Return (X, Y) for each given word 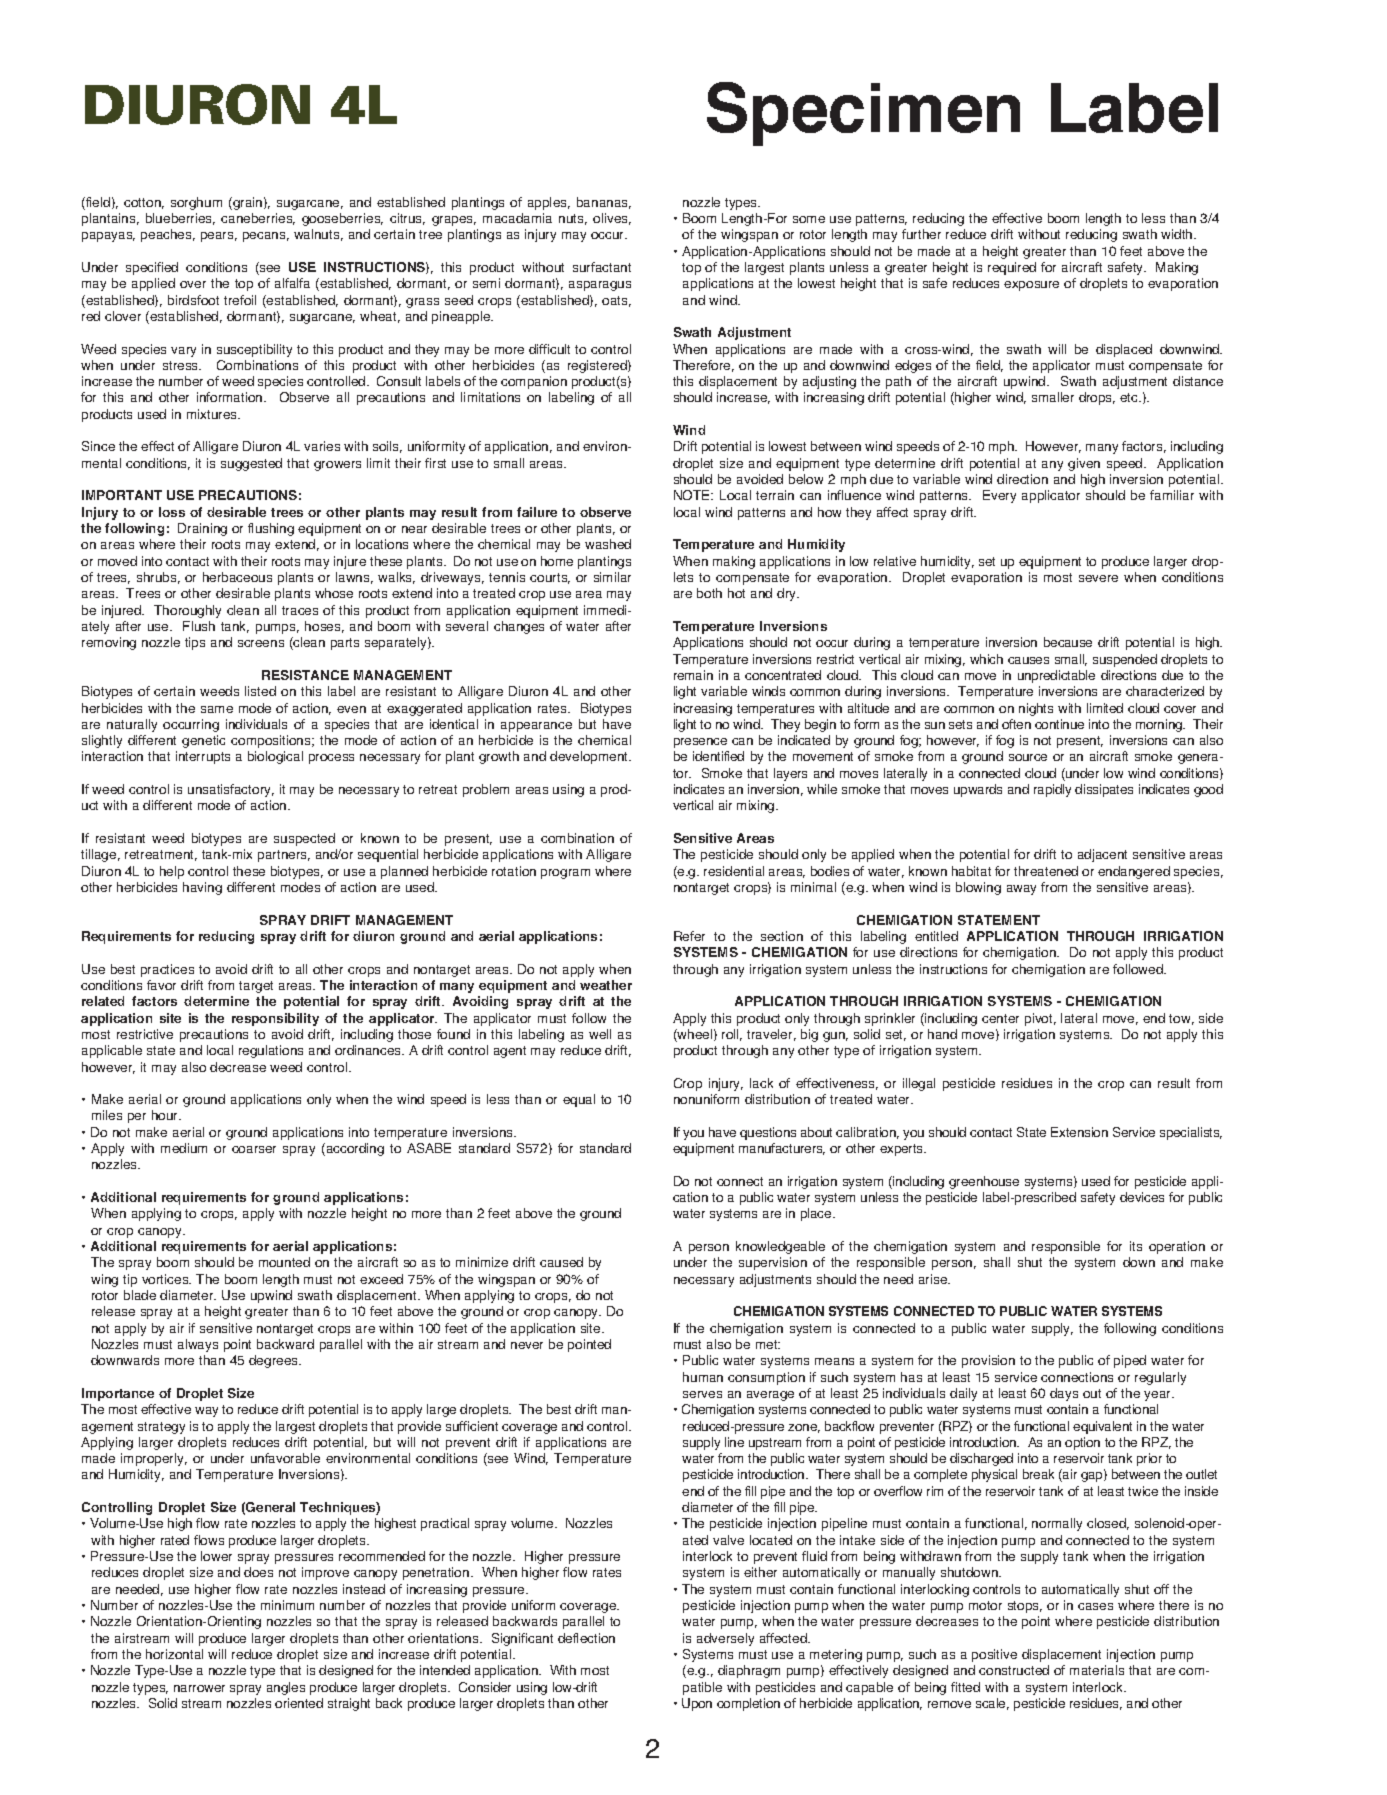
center (1000, 1018)
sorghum (196, 203)
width (1178, 234)
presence (700, 743)
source (1028, 757)
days (1064, 1394)
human (703, 1377)
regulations (271, 1051)
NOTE (693, 495)
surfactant (602, 267)
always (198, 1345)
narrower (199, 1688)
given (1084, 464)
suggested (251, 464)
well (600, 1034)
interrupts (203, 757)
